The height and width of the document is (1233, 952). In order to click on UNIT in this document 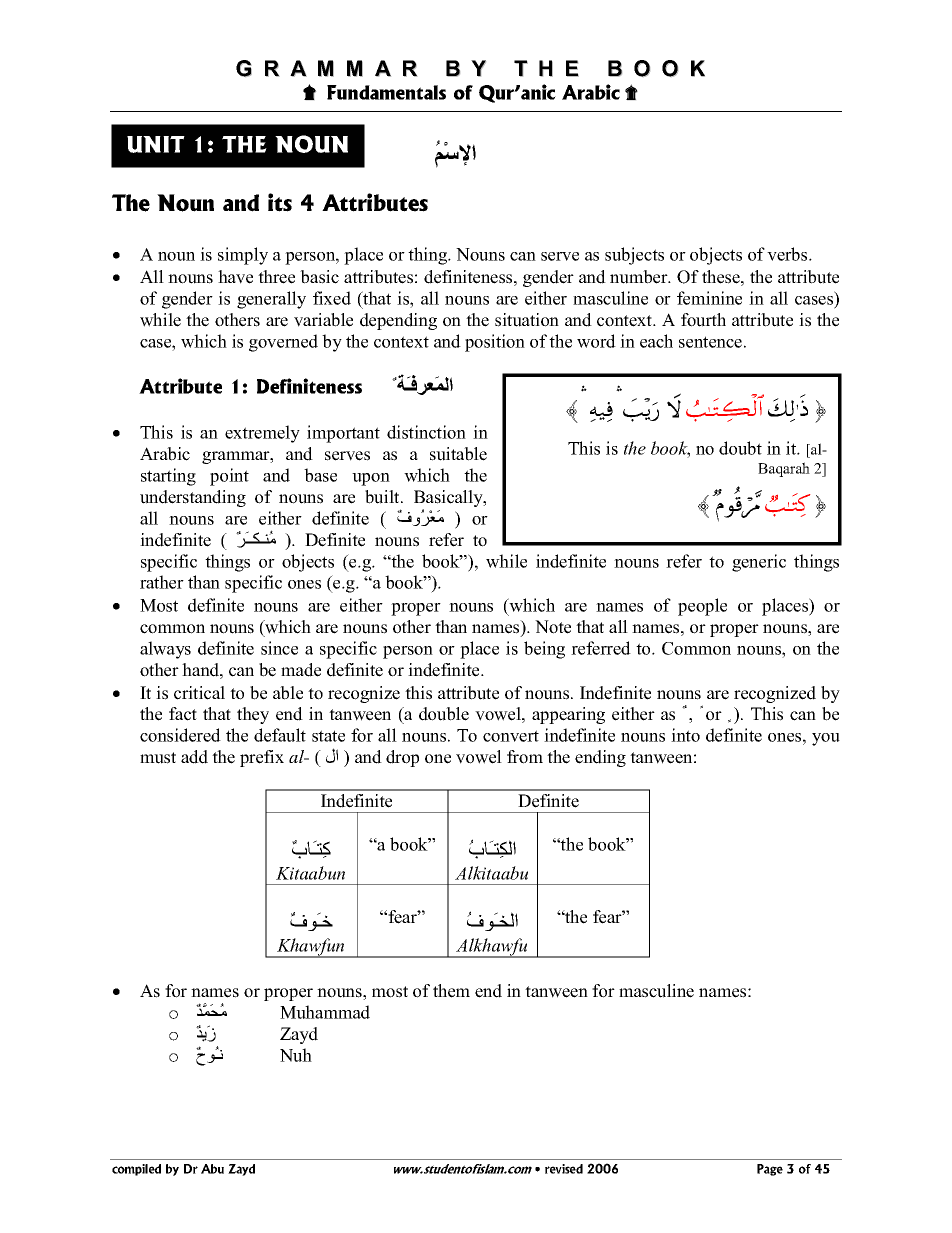, I will do `click(156, 144)`.
